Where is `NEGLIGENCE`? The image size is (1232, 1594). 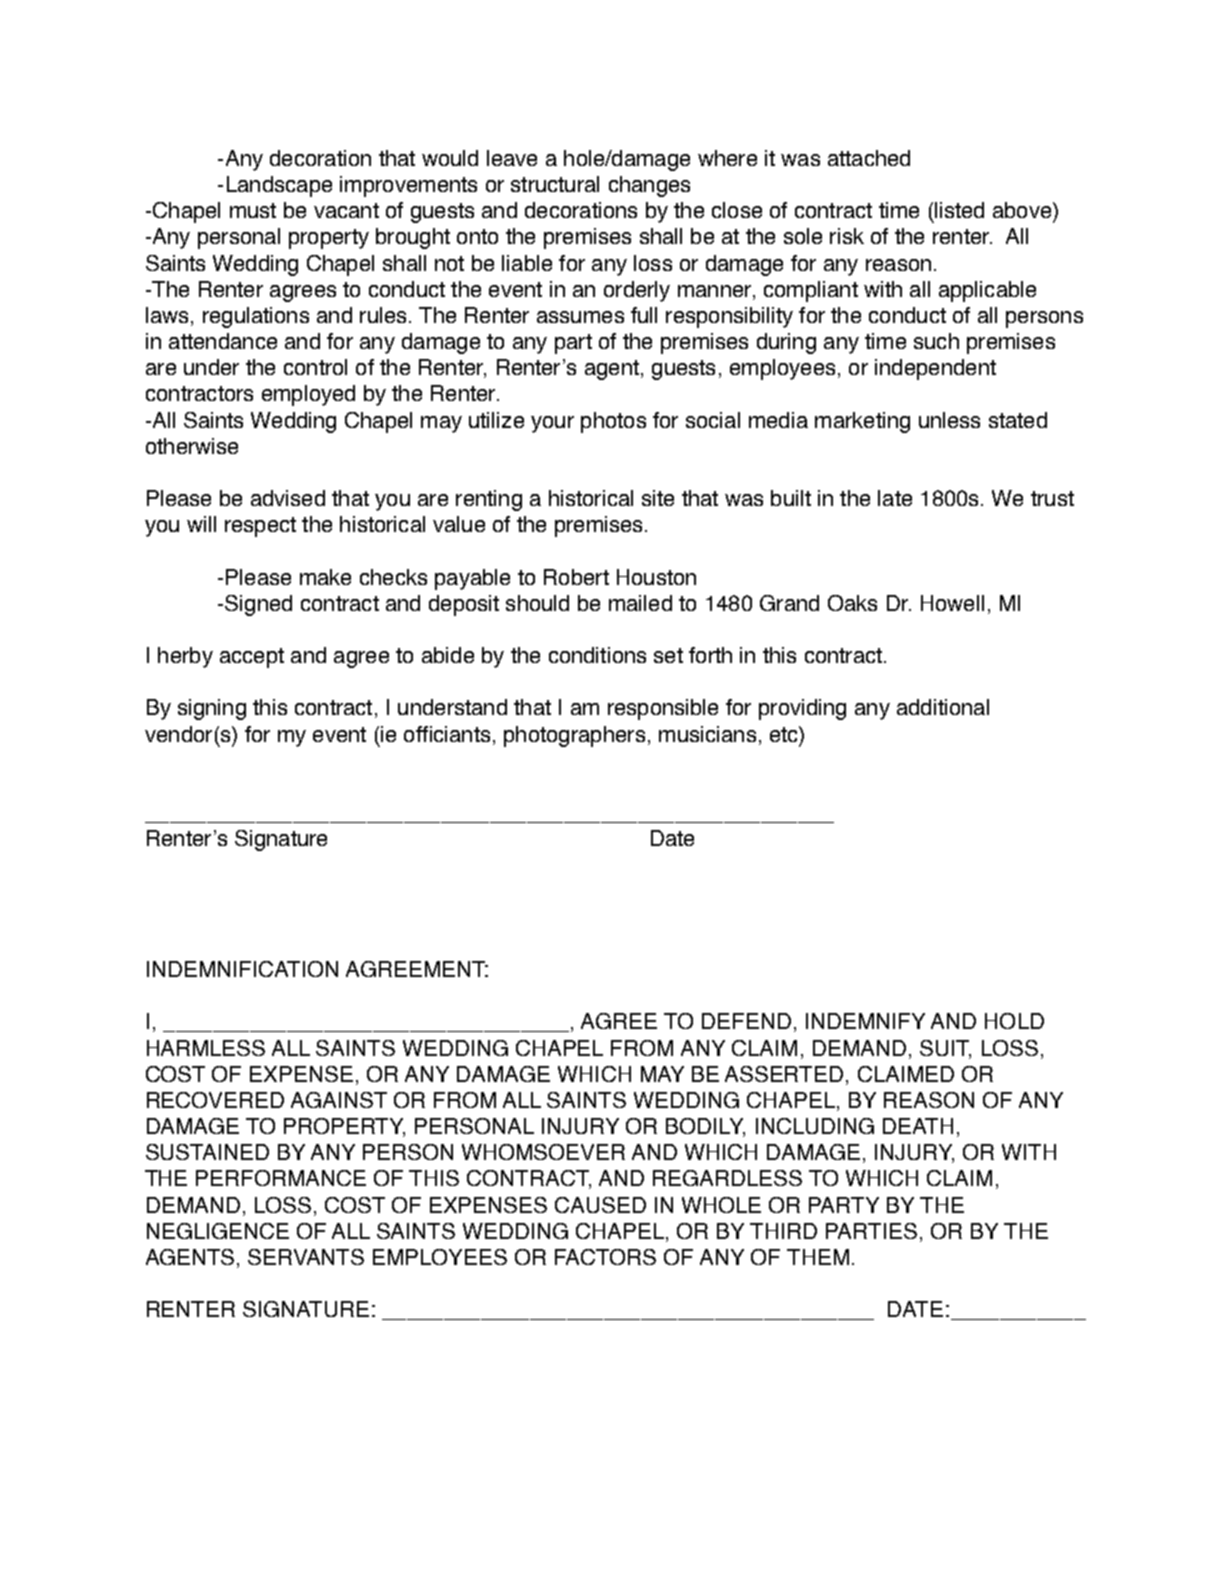 NEGLIGENCE is located at coordinates (218, 1231).
